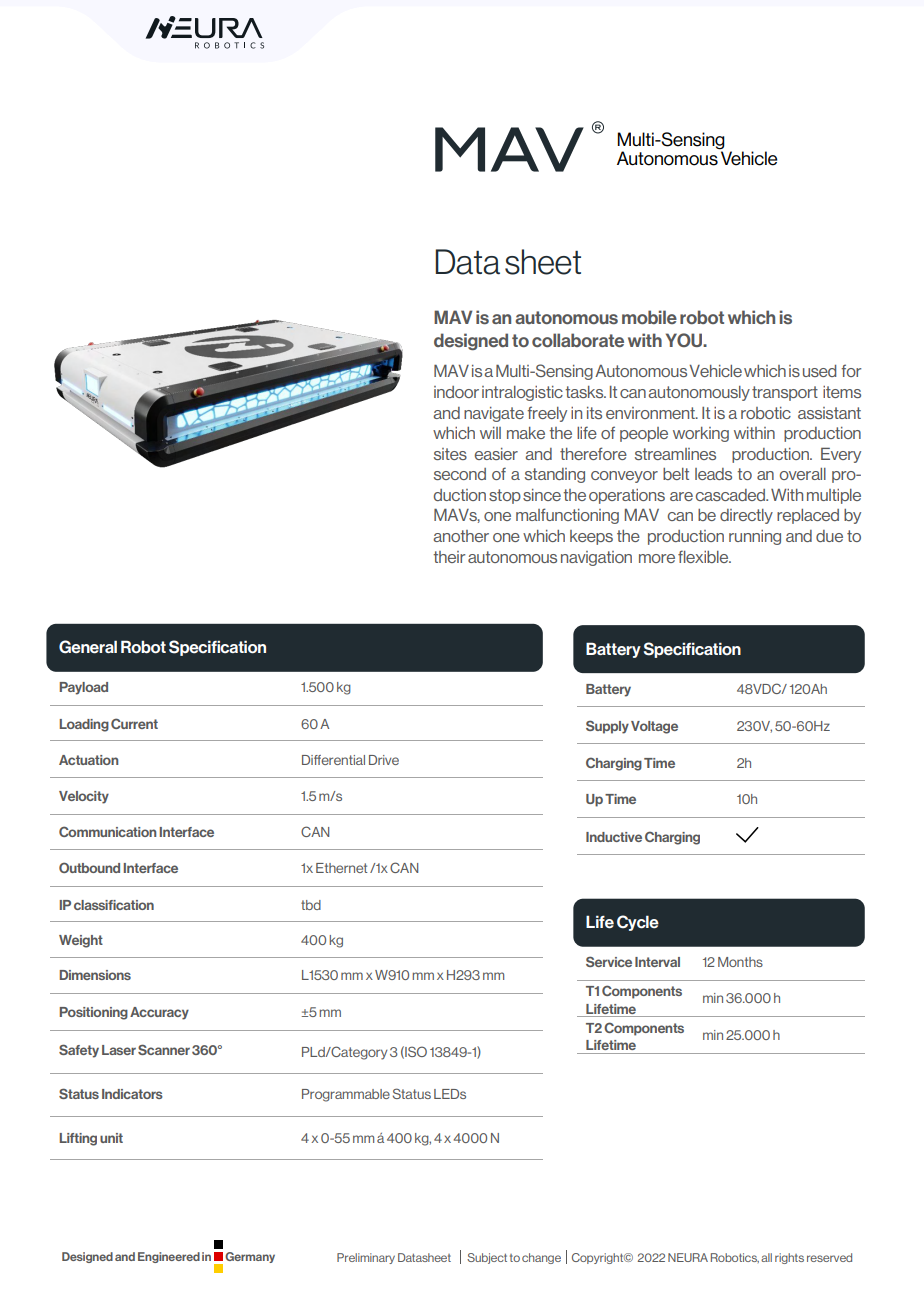  Describe the element at coordinates (84, 797) in the screenshot. I see `Velocity` at that location.
